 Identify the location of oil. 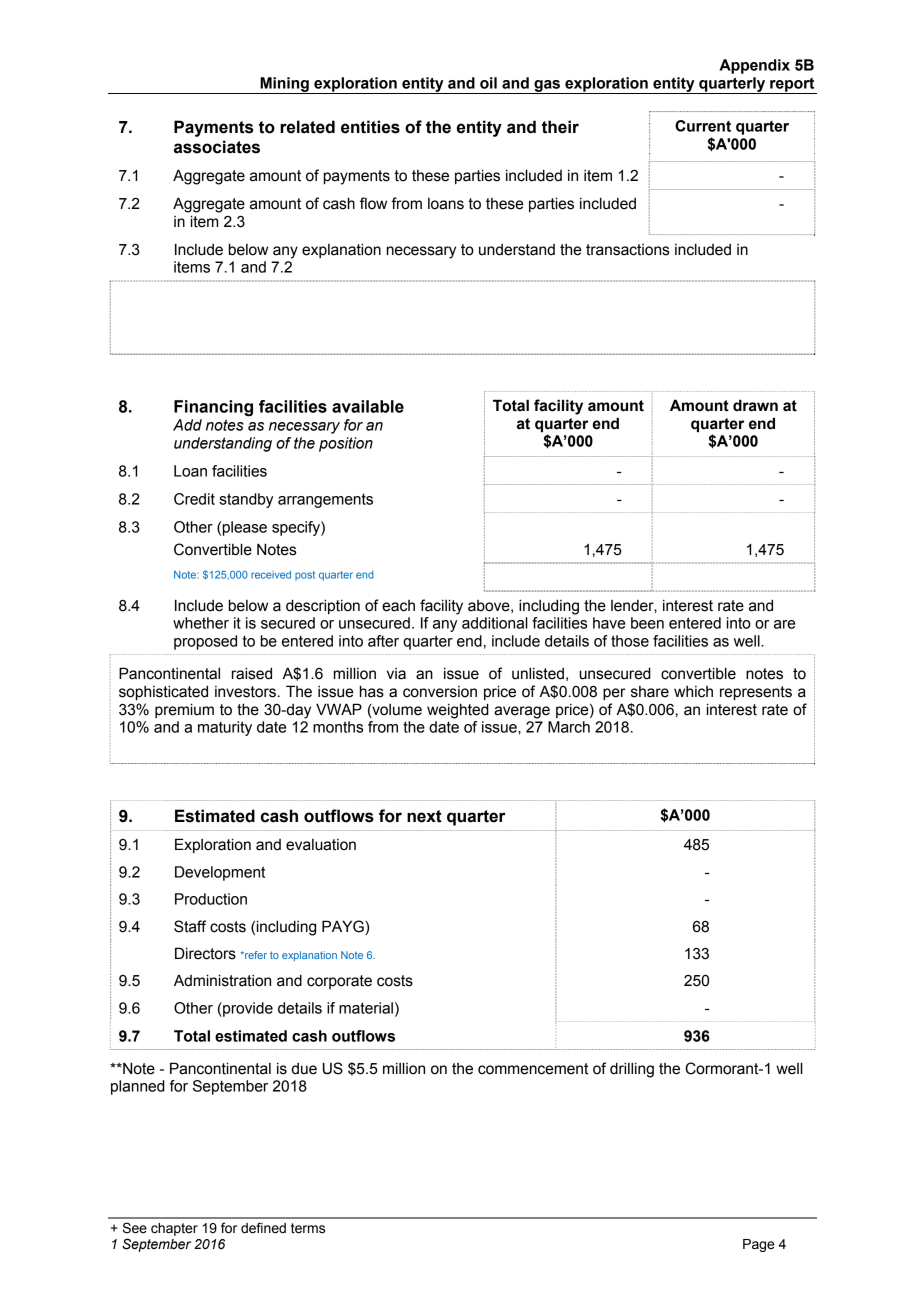
(488, 83).
